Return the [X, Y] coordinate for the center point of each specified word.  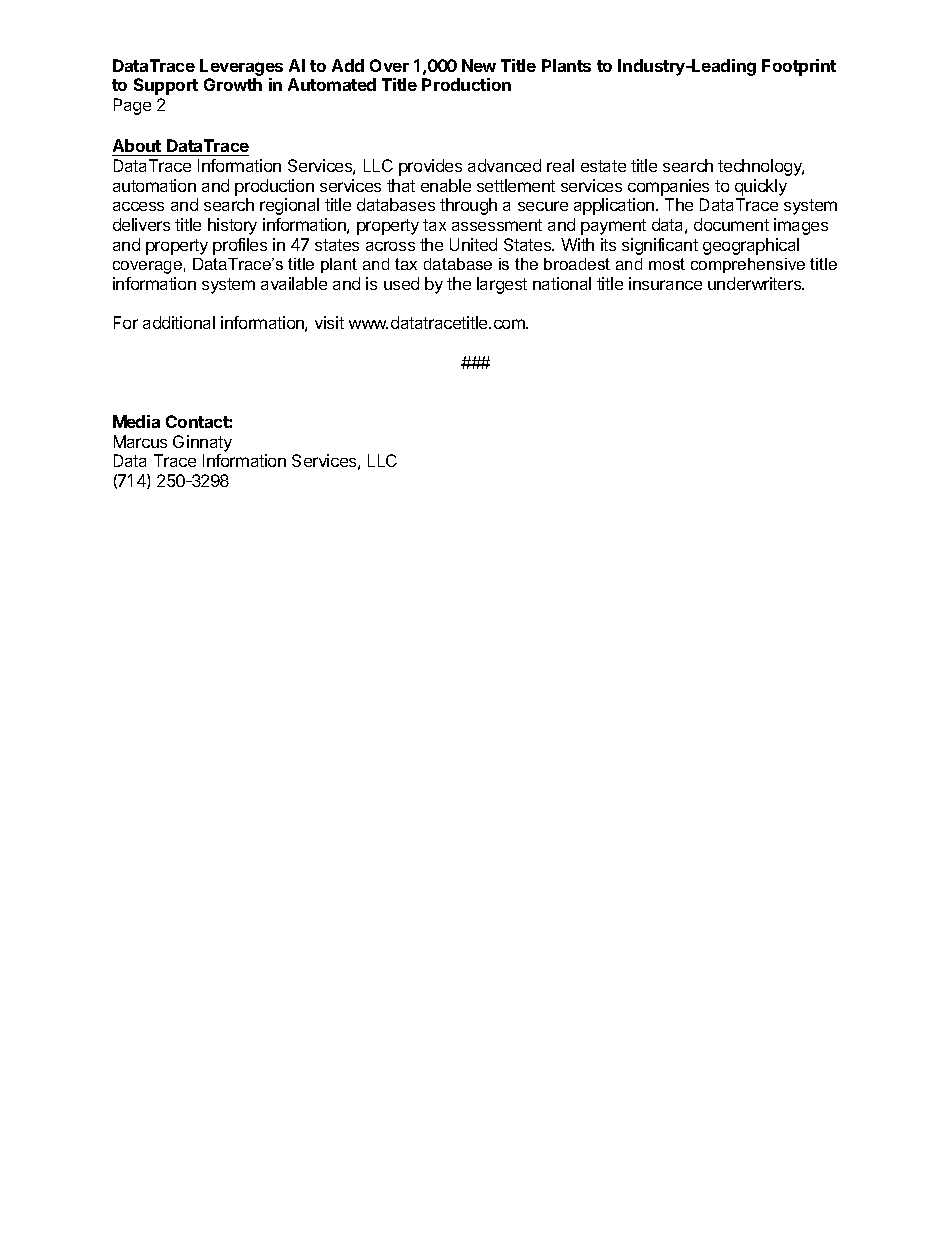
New [479, 65]
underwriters [756, 283]
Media [136, 421]
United [473, 244]
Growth [233, 84]
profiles [240, 246]
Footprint [799, 67]
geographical [751, 246]
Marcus [140, 441]
